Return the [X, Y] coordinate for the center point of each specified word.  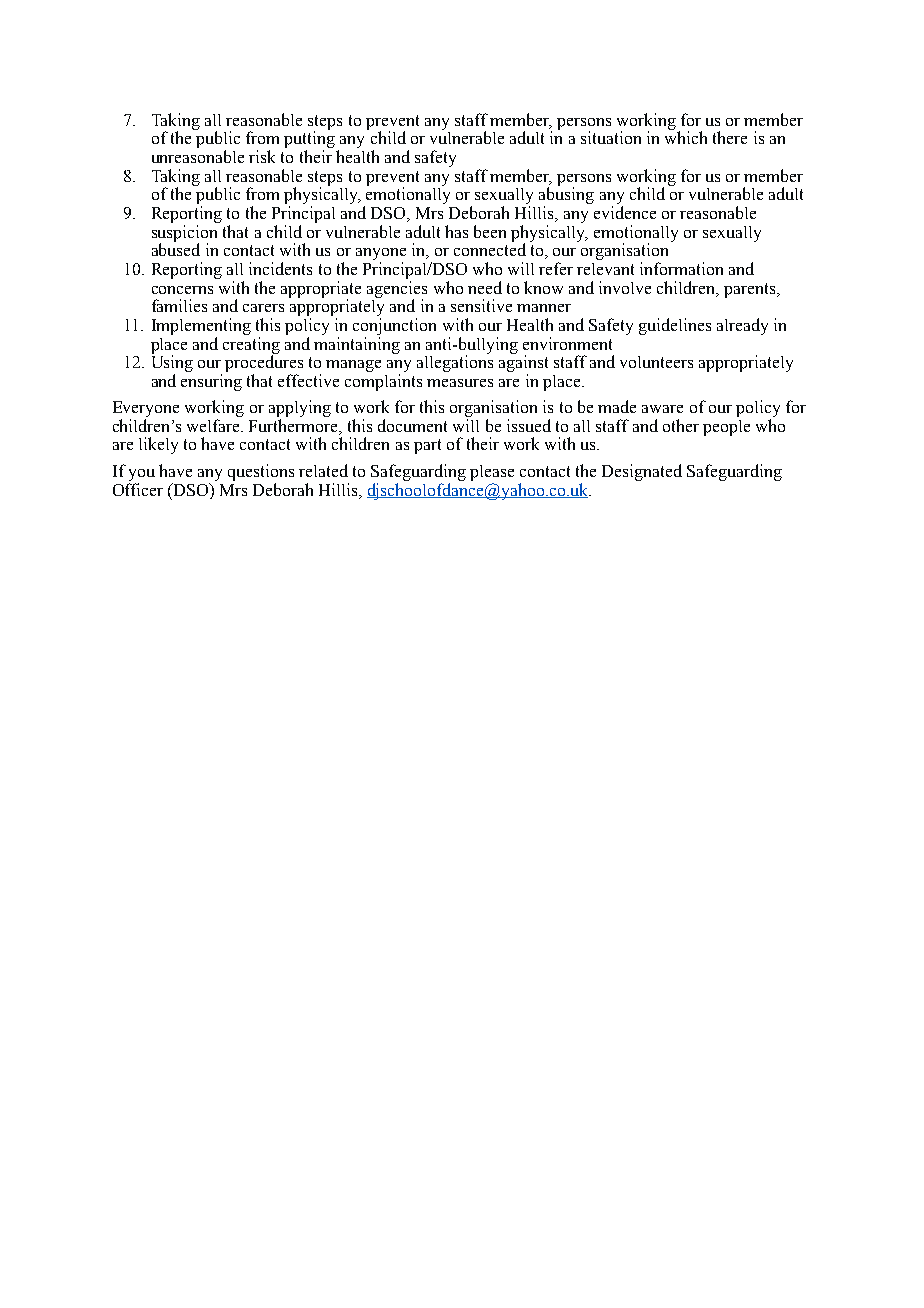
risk [262, 156]
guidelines [675, 326]
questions [261, 472]
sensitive [481, 305]
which [686, 137]
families [179, 305]
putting [309, 141]
